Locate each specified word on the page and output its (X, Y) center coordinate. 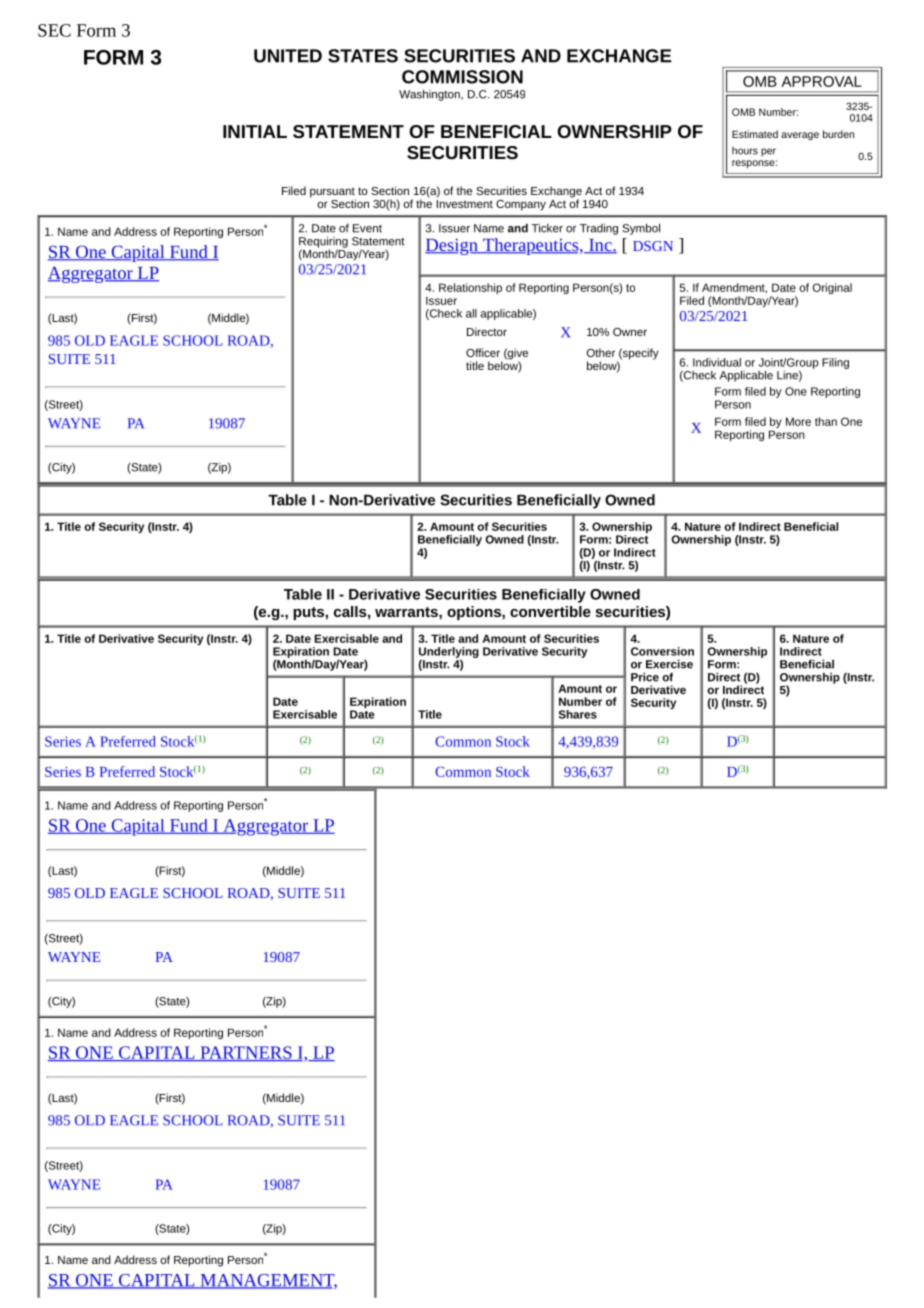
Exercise (669, 664)
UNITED (288, 56)
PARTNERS (246, 1053)
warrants (407, 612)
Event (367, 228)
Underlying (449, 653)
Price (645, 677)
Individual (717, 362)
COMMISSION (462, 77)
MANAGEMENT (267, 1281)
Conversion (662, 651)
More (798, 421)
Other (601, 352)
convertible (550, 611)
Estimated (755, 134)
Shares (577, 714)
